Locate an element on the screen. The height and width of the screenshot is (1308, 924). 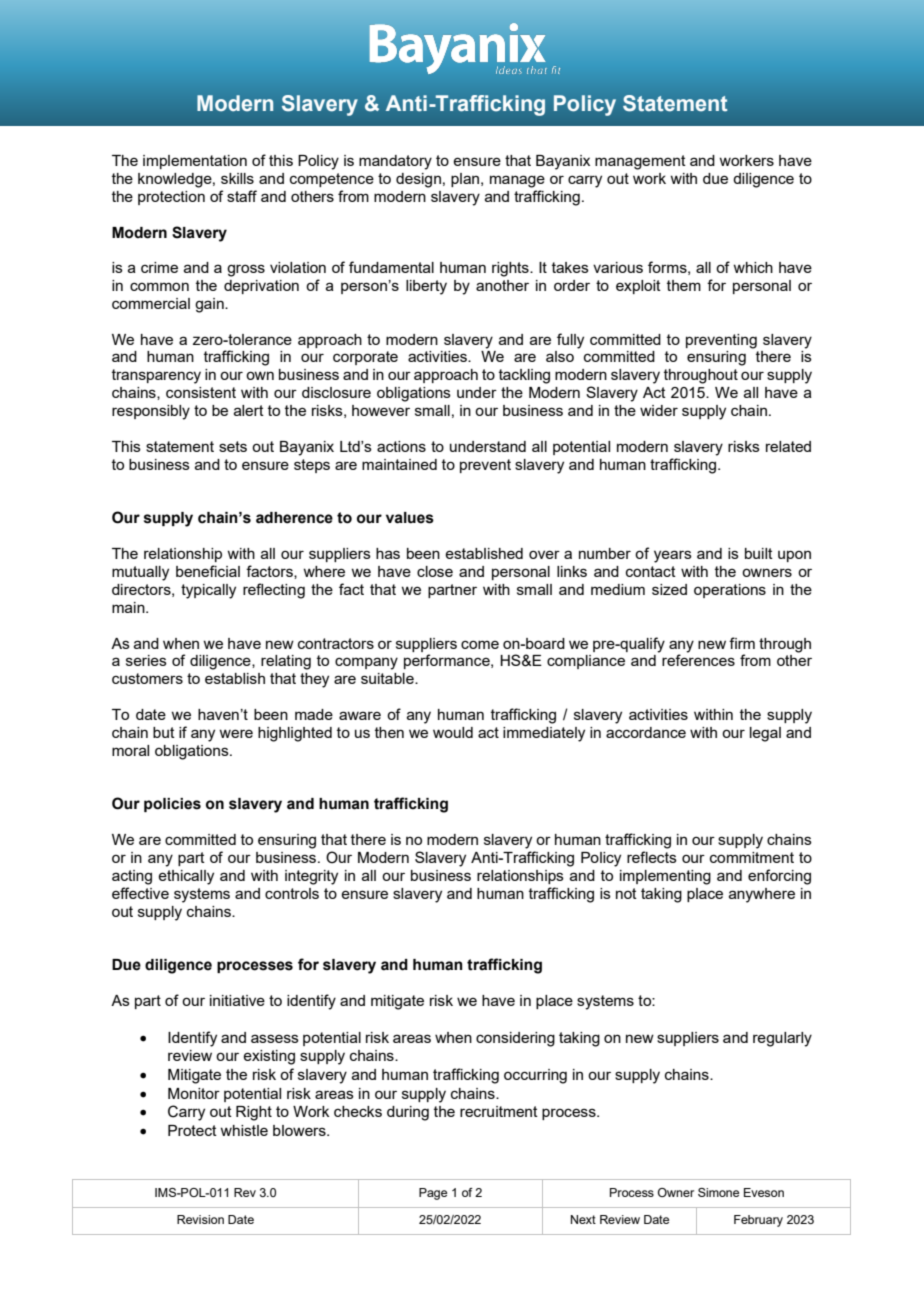
were is located at coordinates (236, 733).
